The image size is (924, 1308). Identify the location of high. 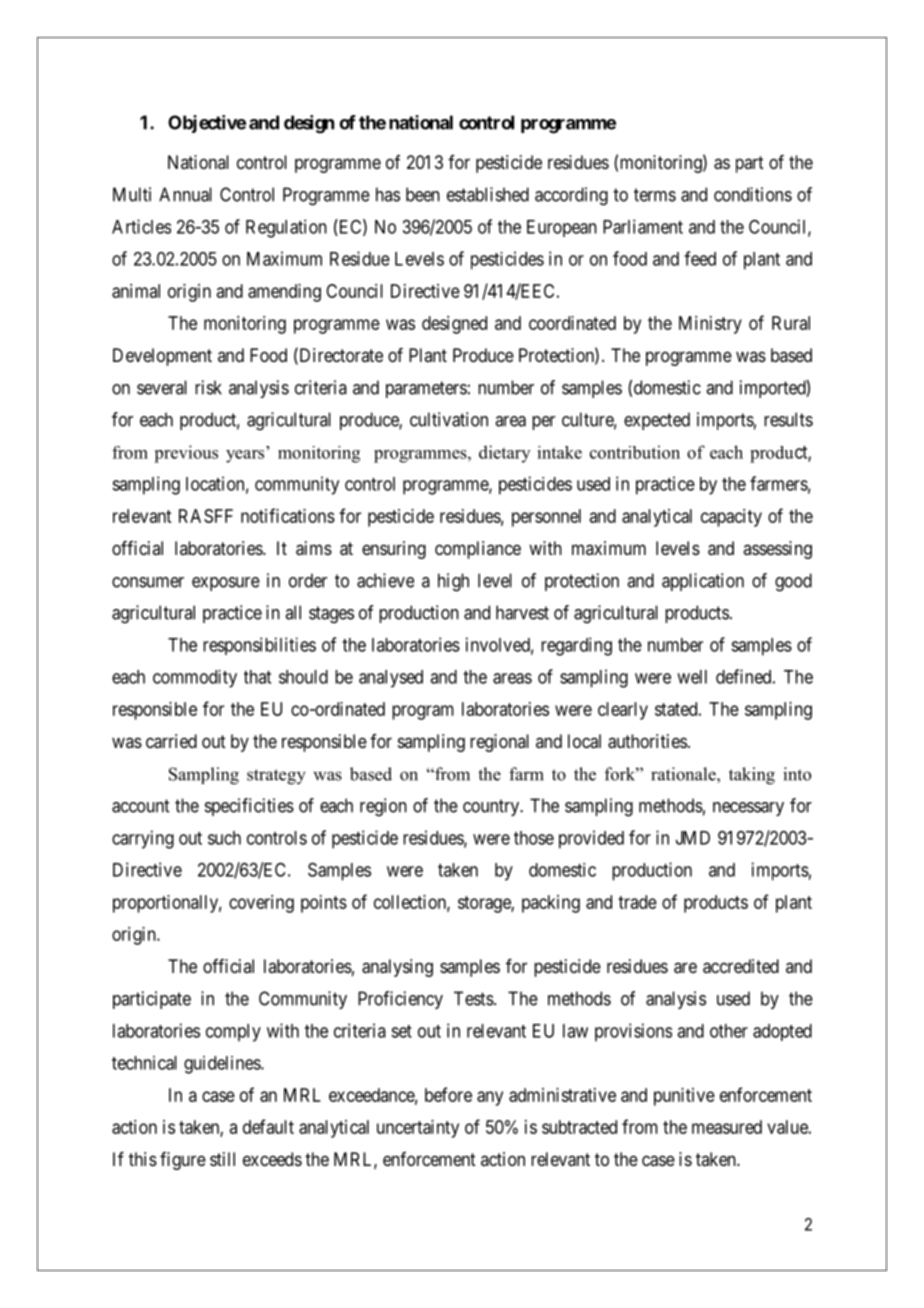
(453, 582).
